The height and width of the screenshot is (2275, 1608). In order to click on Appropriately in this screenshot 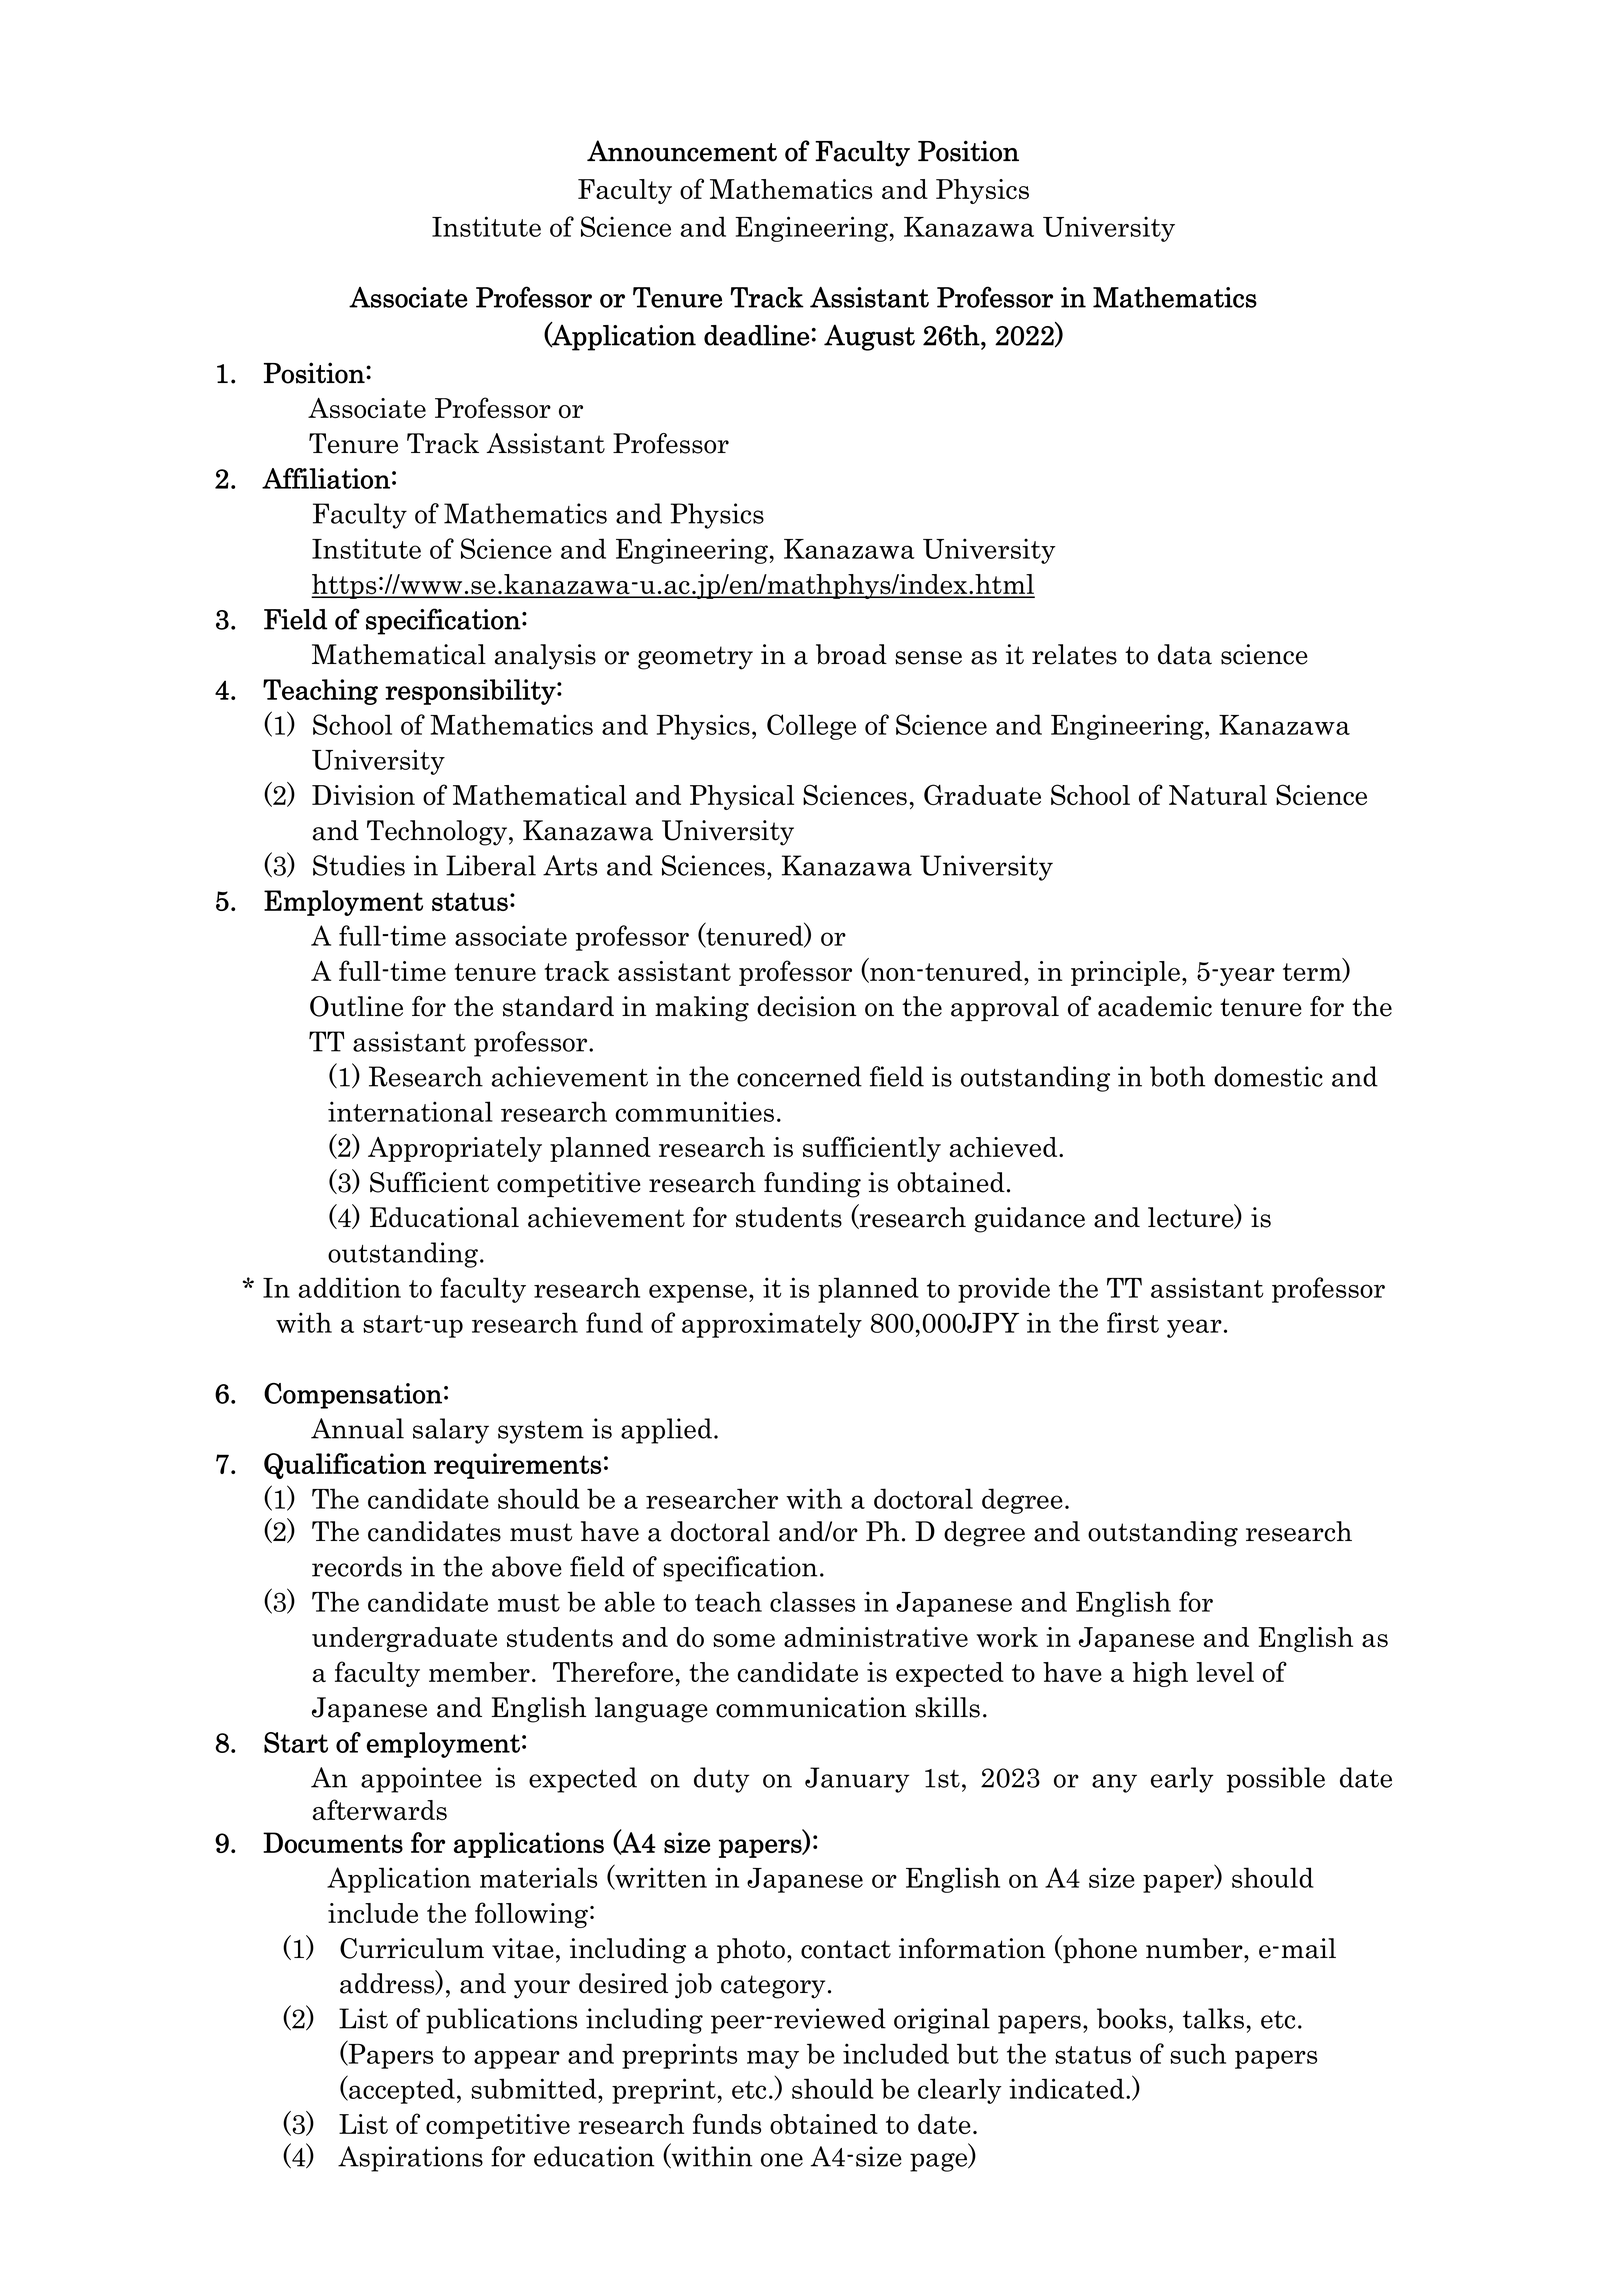, I will do `click(455, 1149)`.
